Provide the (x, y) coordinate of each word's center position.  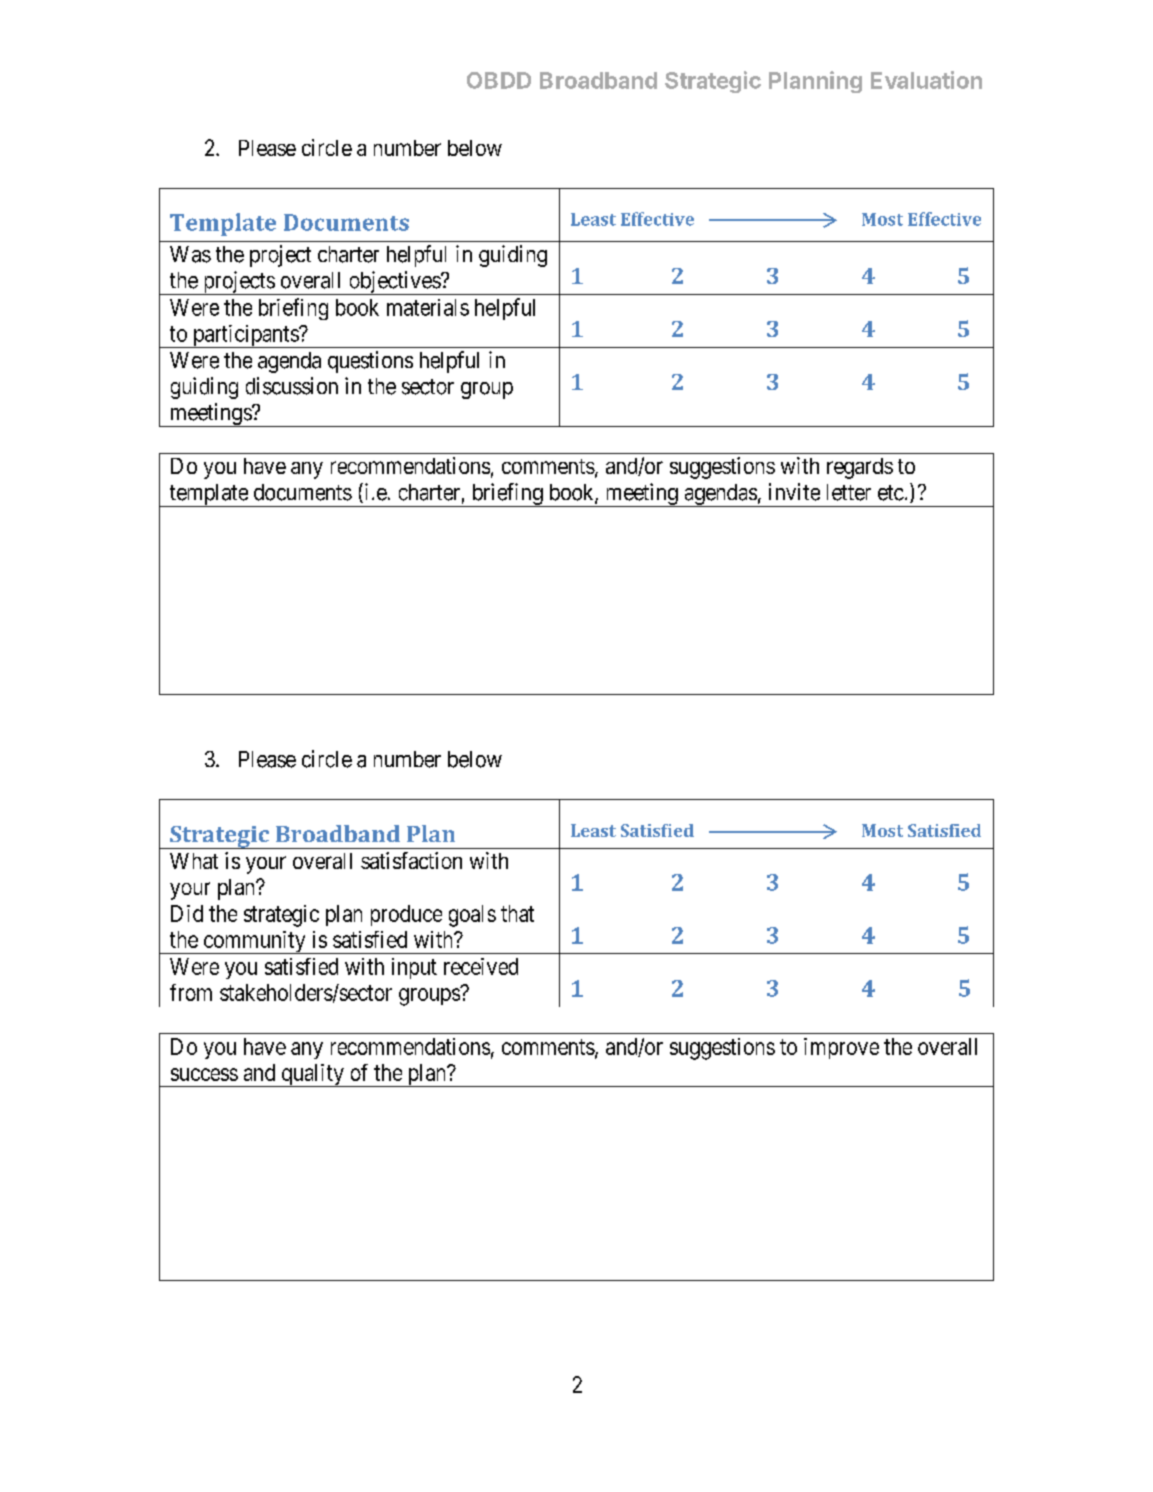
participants (245, 336)
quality (312, 1075)
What (194, 861)
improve (841, 1048)
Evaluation (926, 80)
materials (428, 307)
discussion (292, 386)
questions (370, 362)
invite (794, 492)
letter (849, 492)
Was (190, 254)
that (517, 913)
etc (891, 493)
